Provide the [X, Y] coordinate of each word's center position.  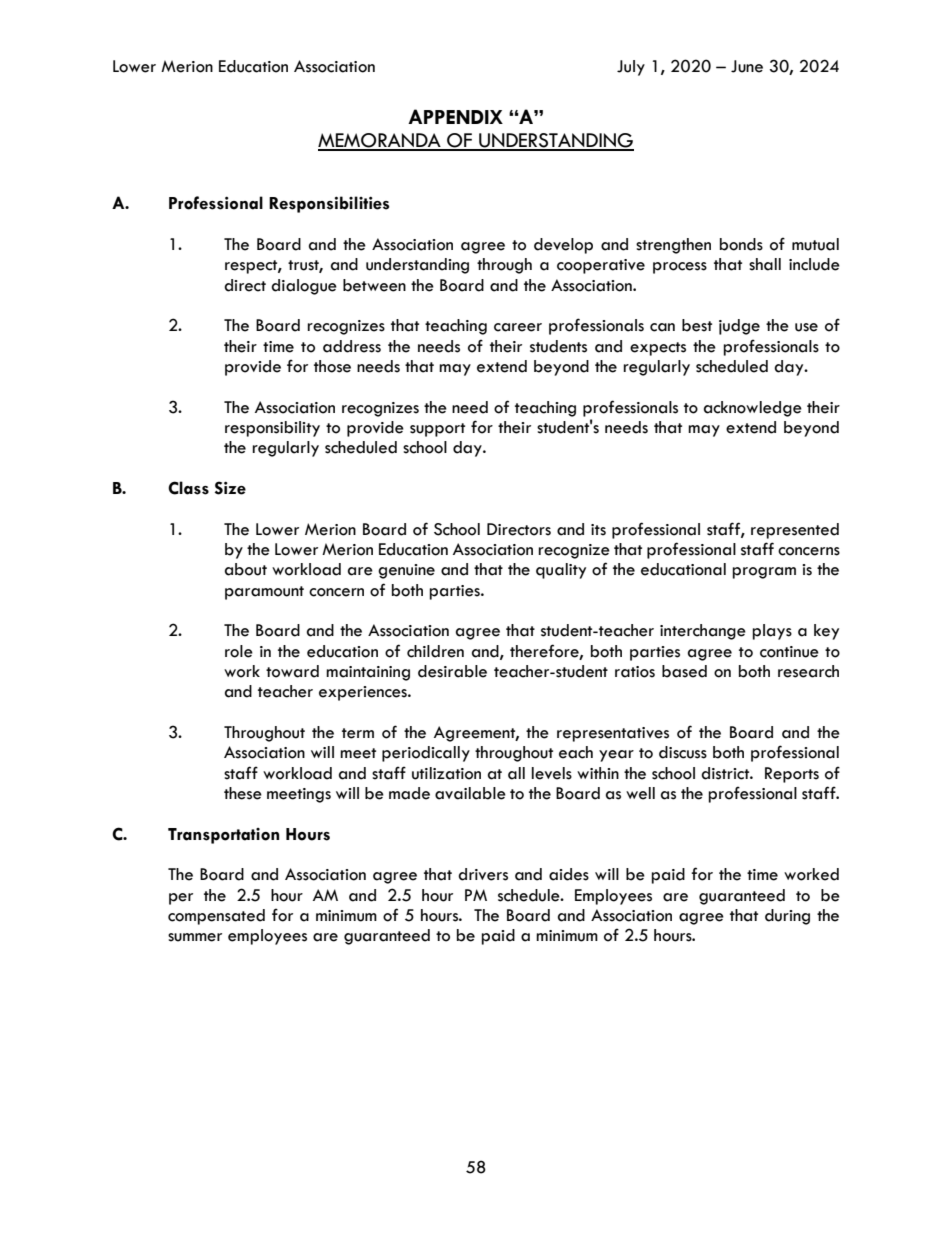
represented [795, 531]
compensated [216, 917]
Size [230, 488]
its [598, 530]
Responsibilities [329, 204]
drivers [483, 874]
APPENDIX [455, 116]
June [747, 66]
